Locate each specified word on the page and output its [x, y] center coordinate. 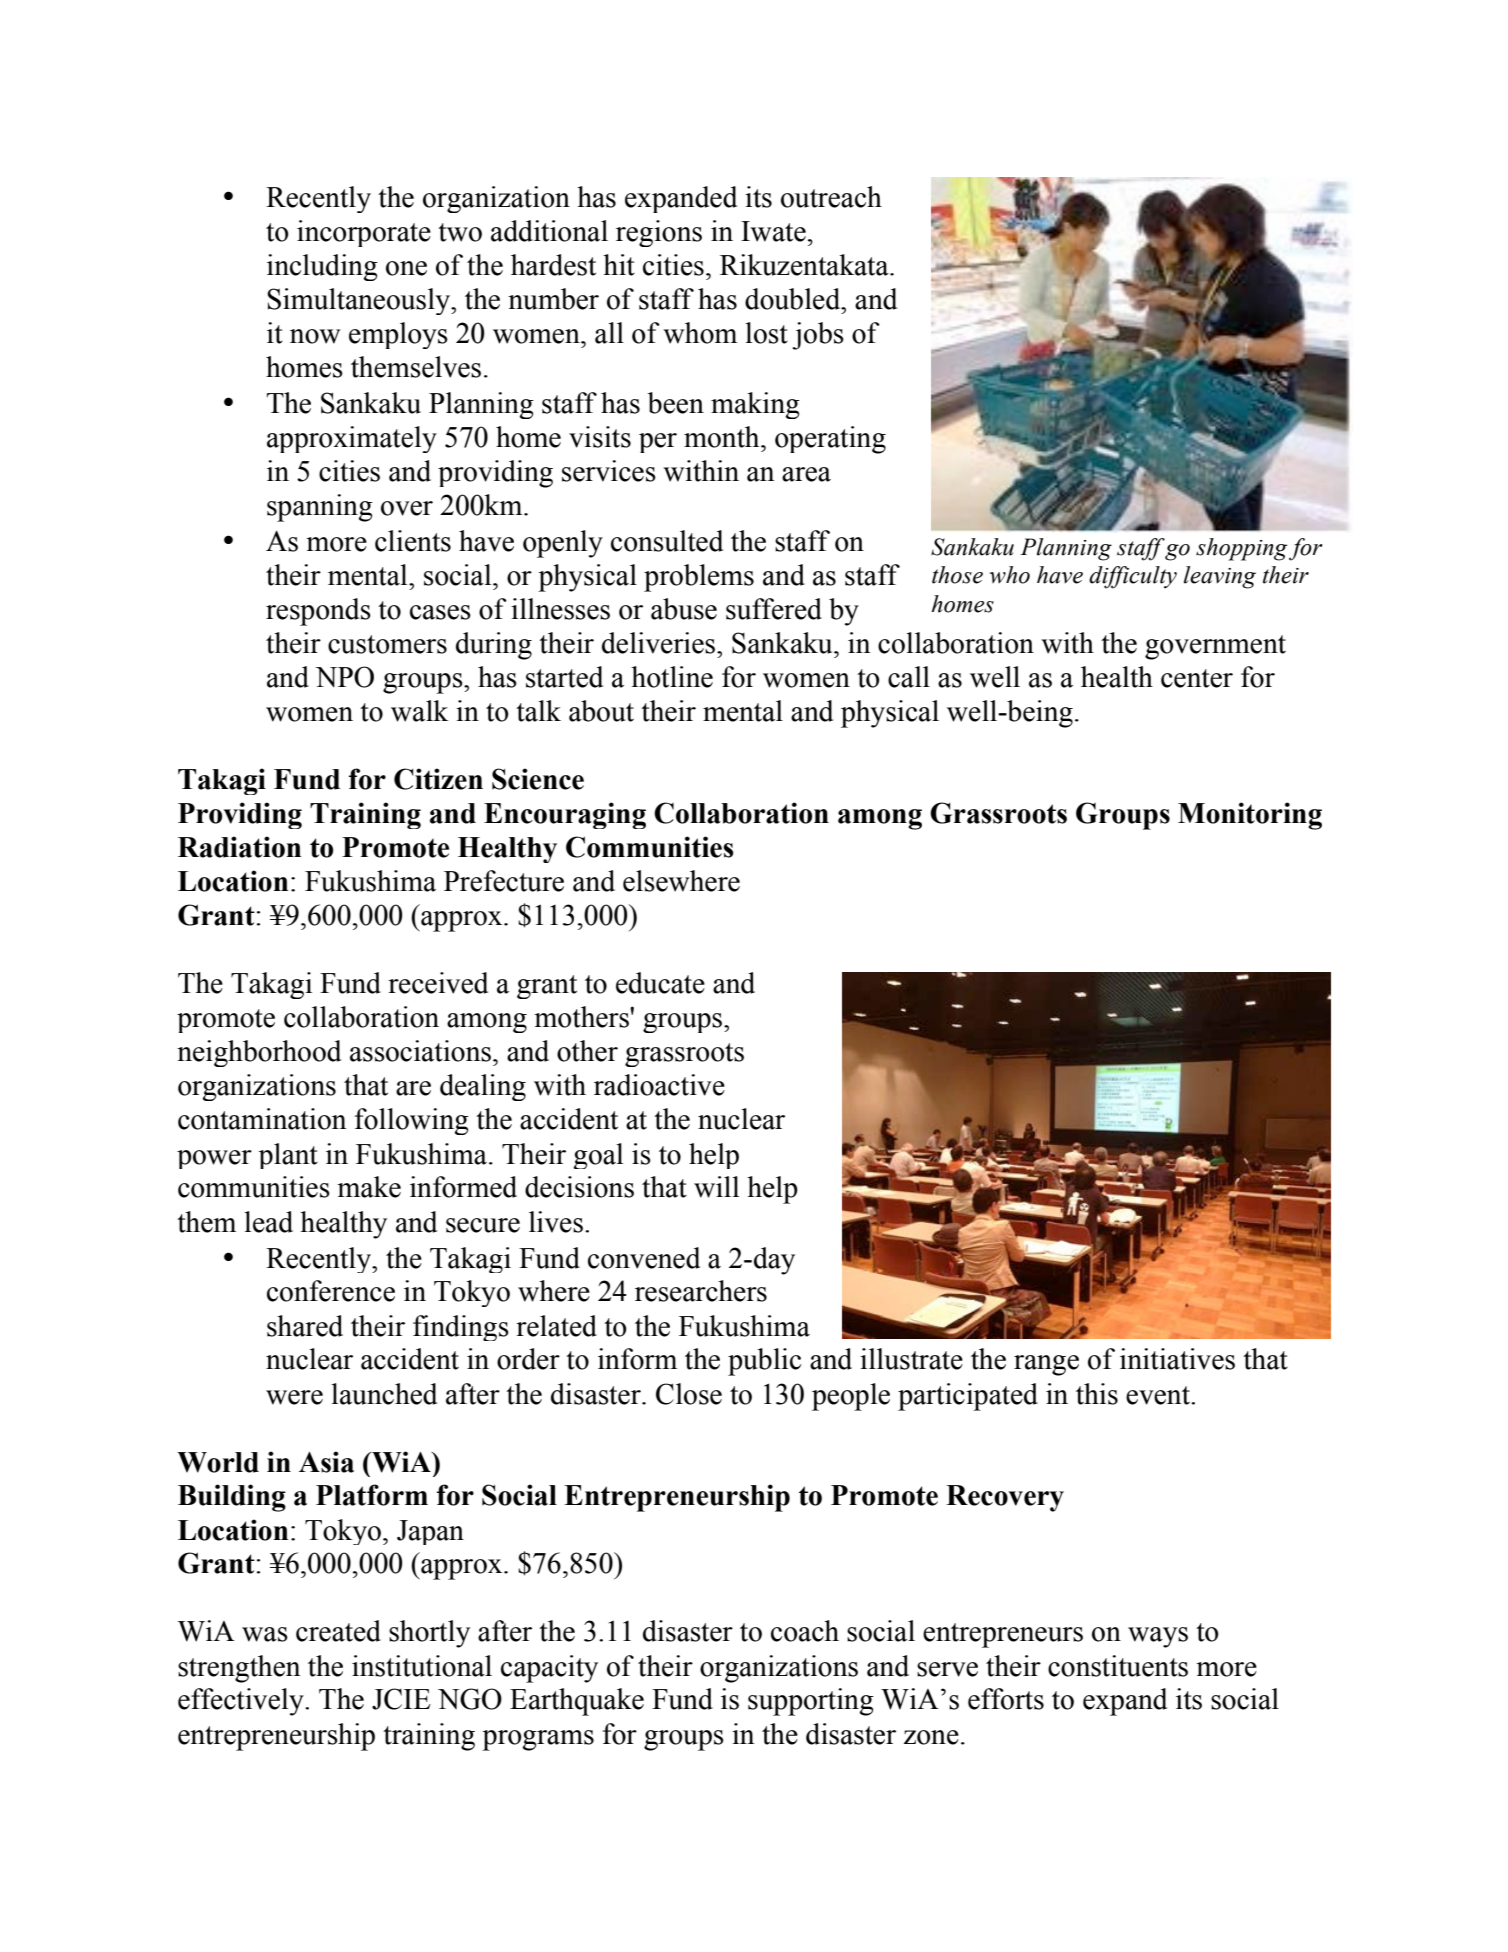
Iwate [773, 231]
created [338, 1631]
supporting [811, 1702]
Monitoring [1250, 816]
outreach [831, 197]
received [438, 983]
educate [660, 983]
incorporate [364, 233]
